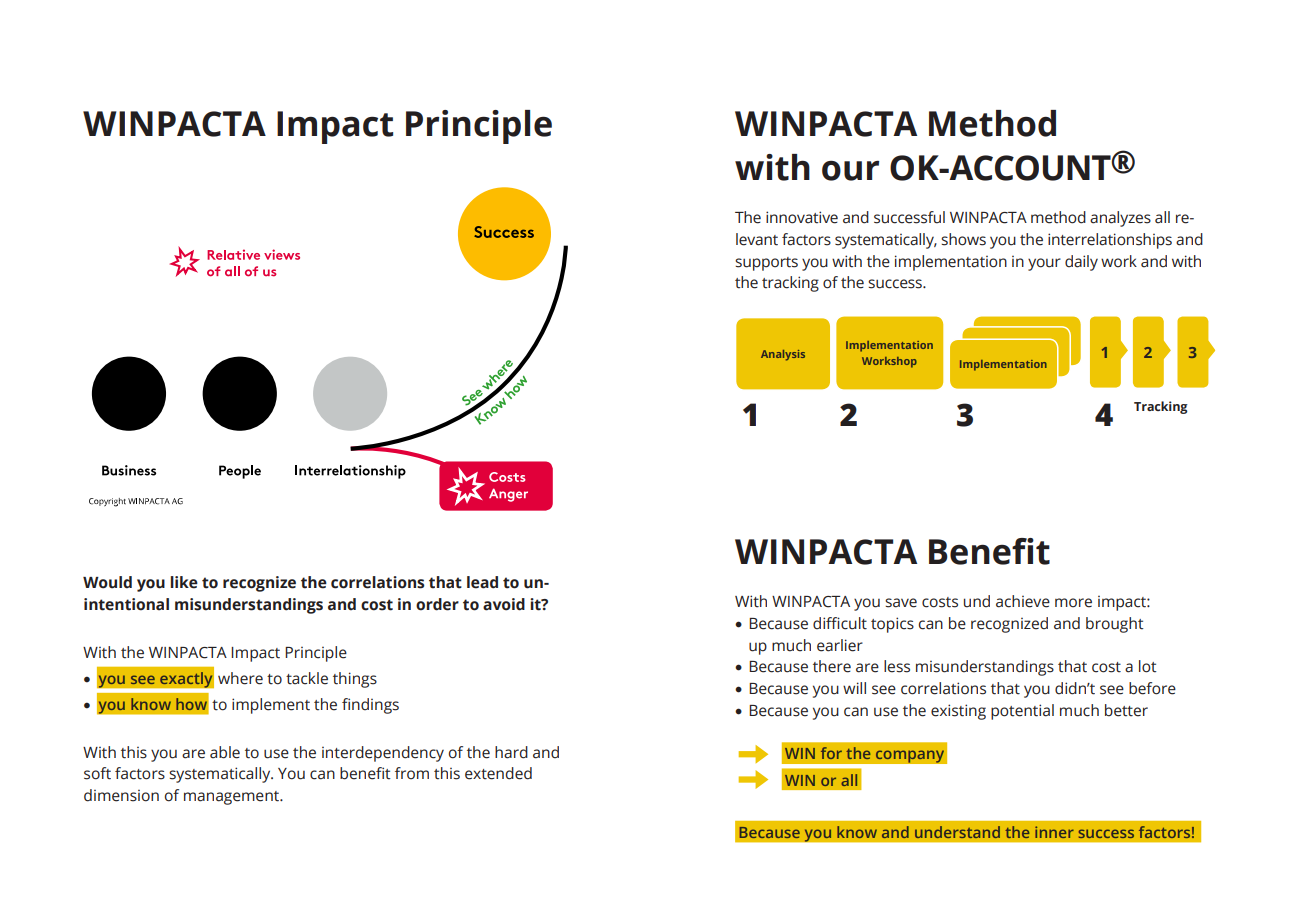 The image size is (1303, 924). What do you see at coordinates (107, 582) in the page?
I see `Would` at bounding box center [107, 582].
